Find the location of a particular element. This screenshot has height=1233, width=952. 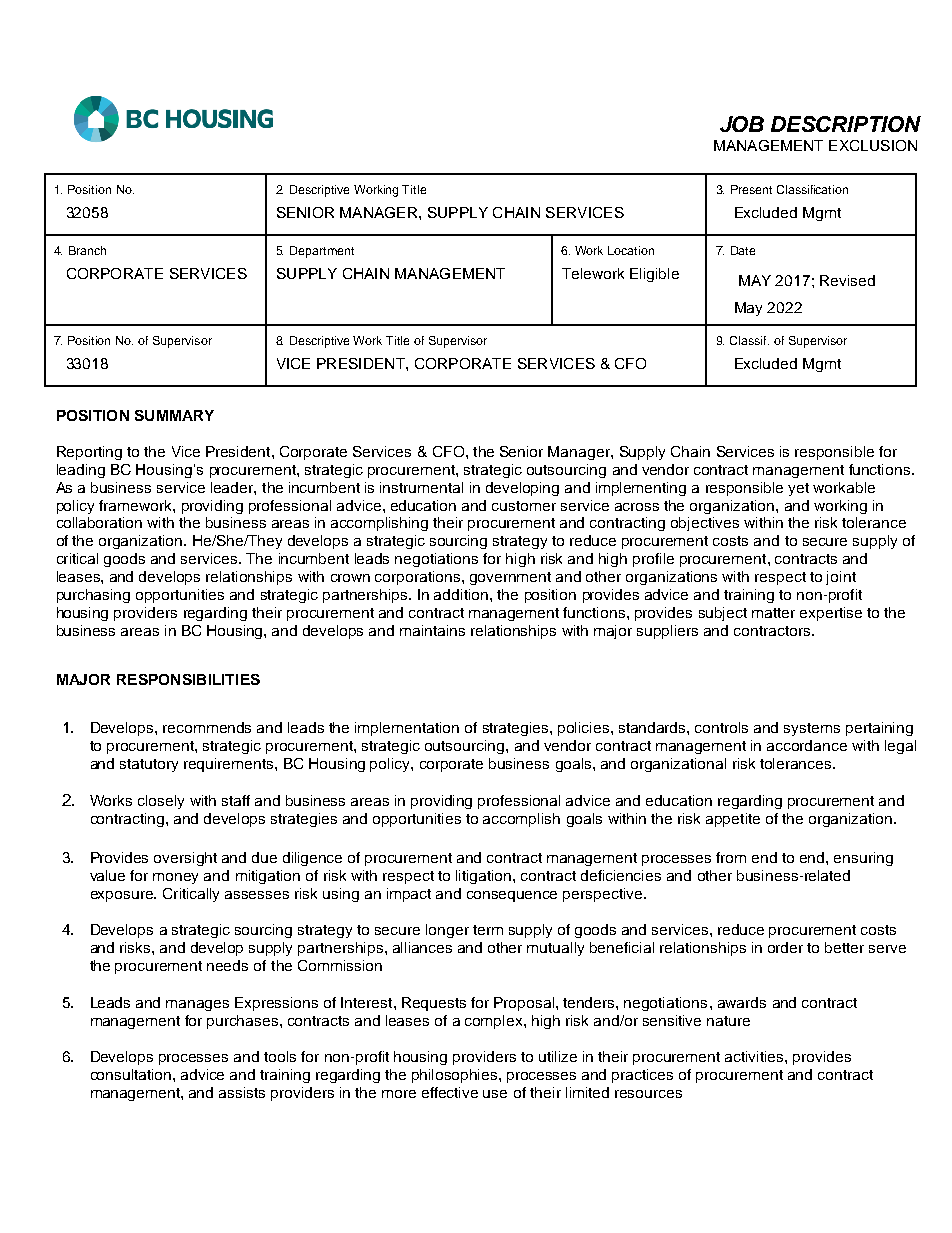

matter is located at coordinates (773, 613).
